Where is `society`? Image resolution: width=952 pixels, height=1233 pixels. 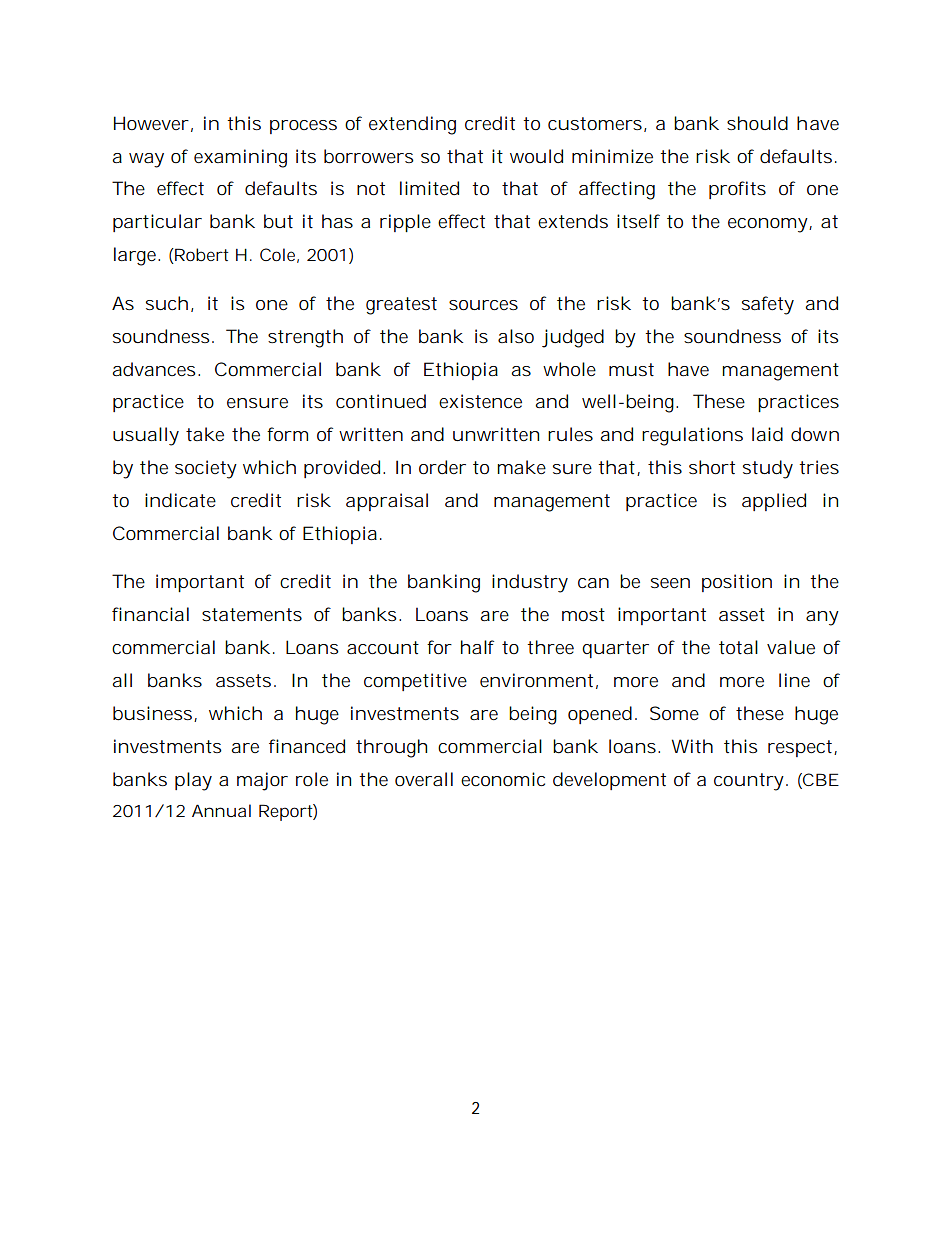
society is located at coordinates (206, 469).
